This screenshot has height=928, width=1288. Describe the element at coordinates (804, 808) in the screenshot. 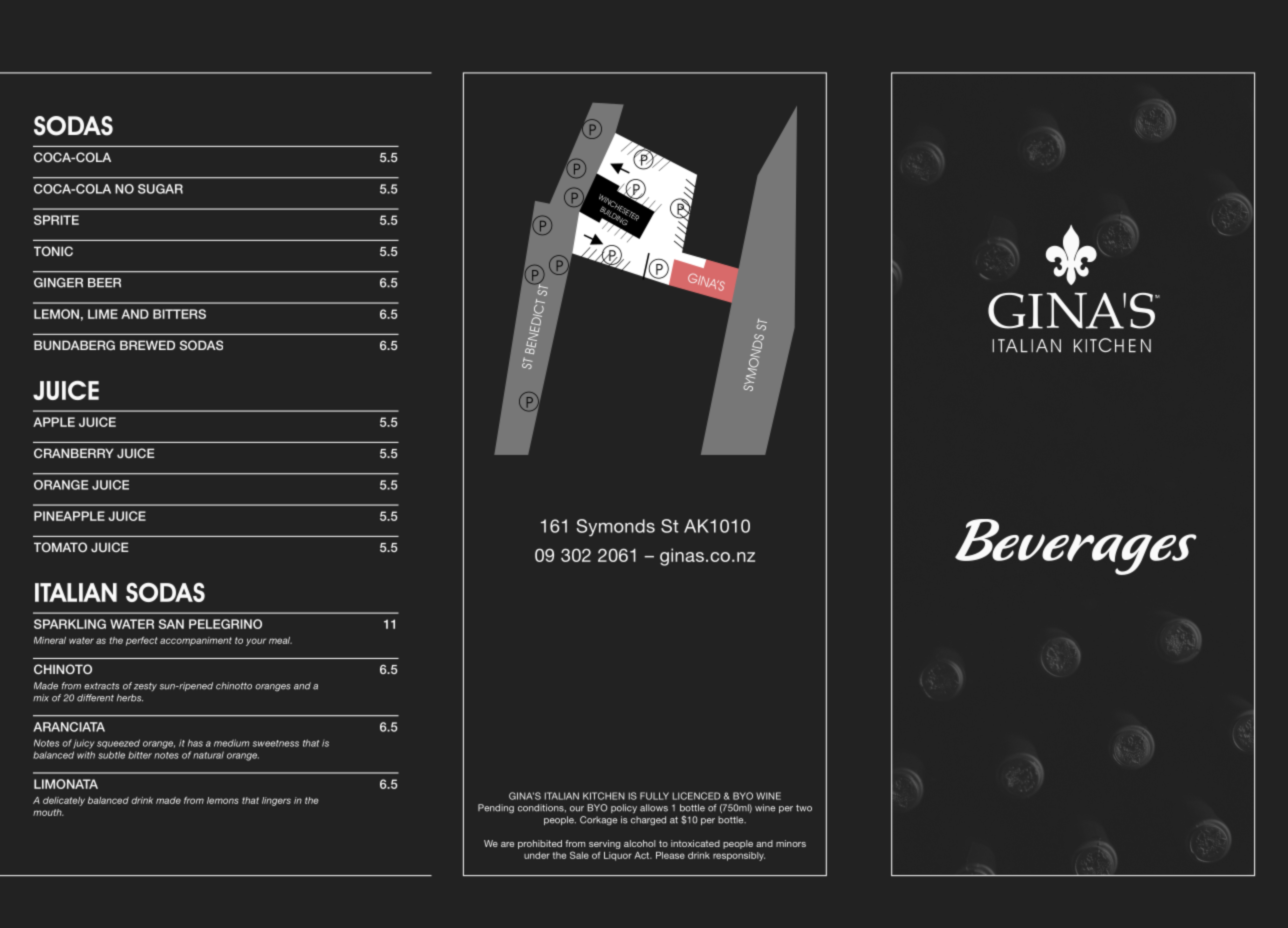

I see `two` at that location.
